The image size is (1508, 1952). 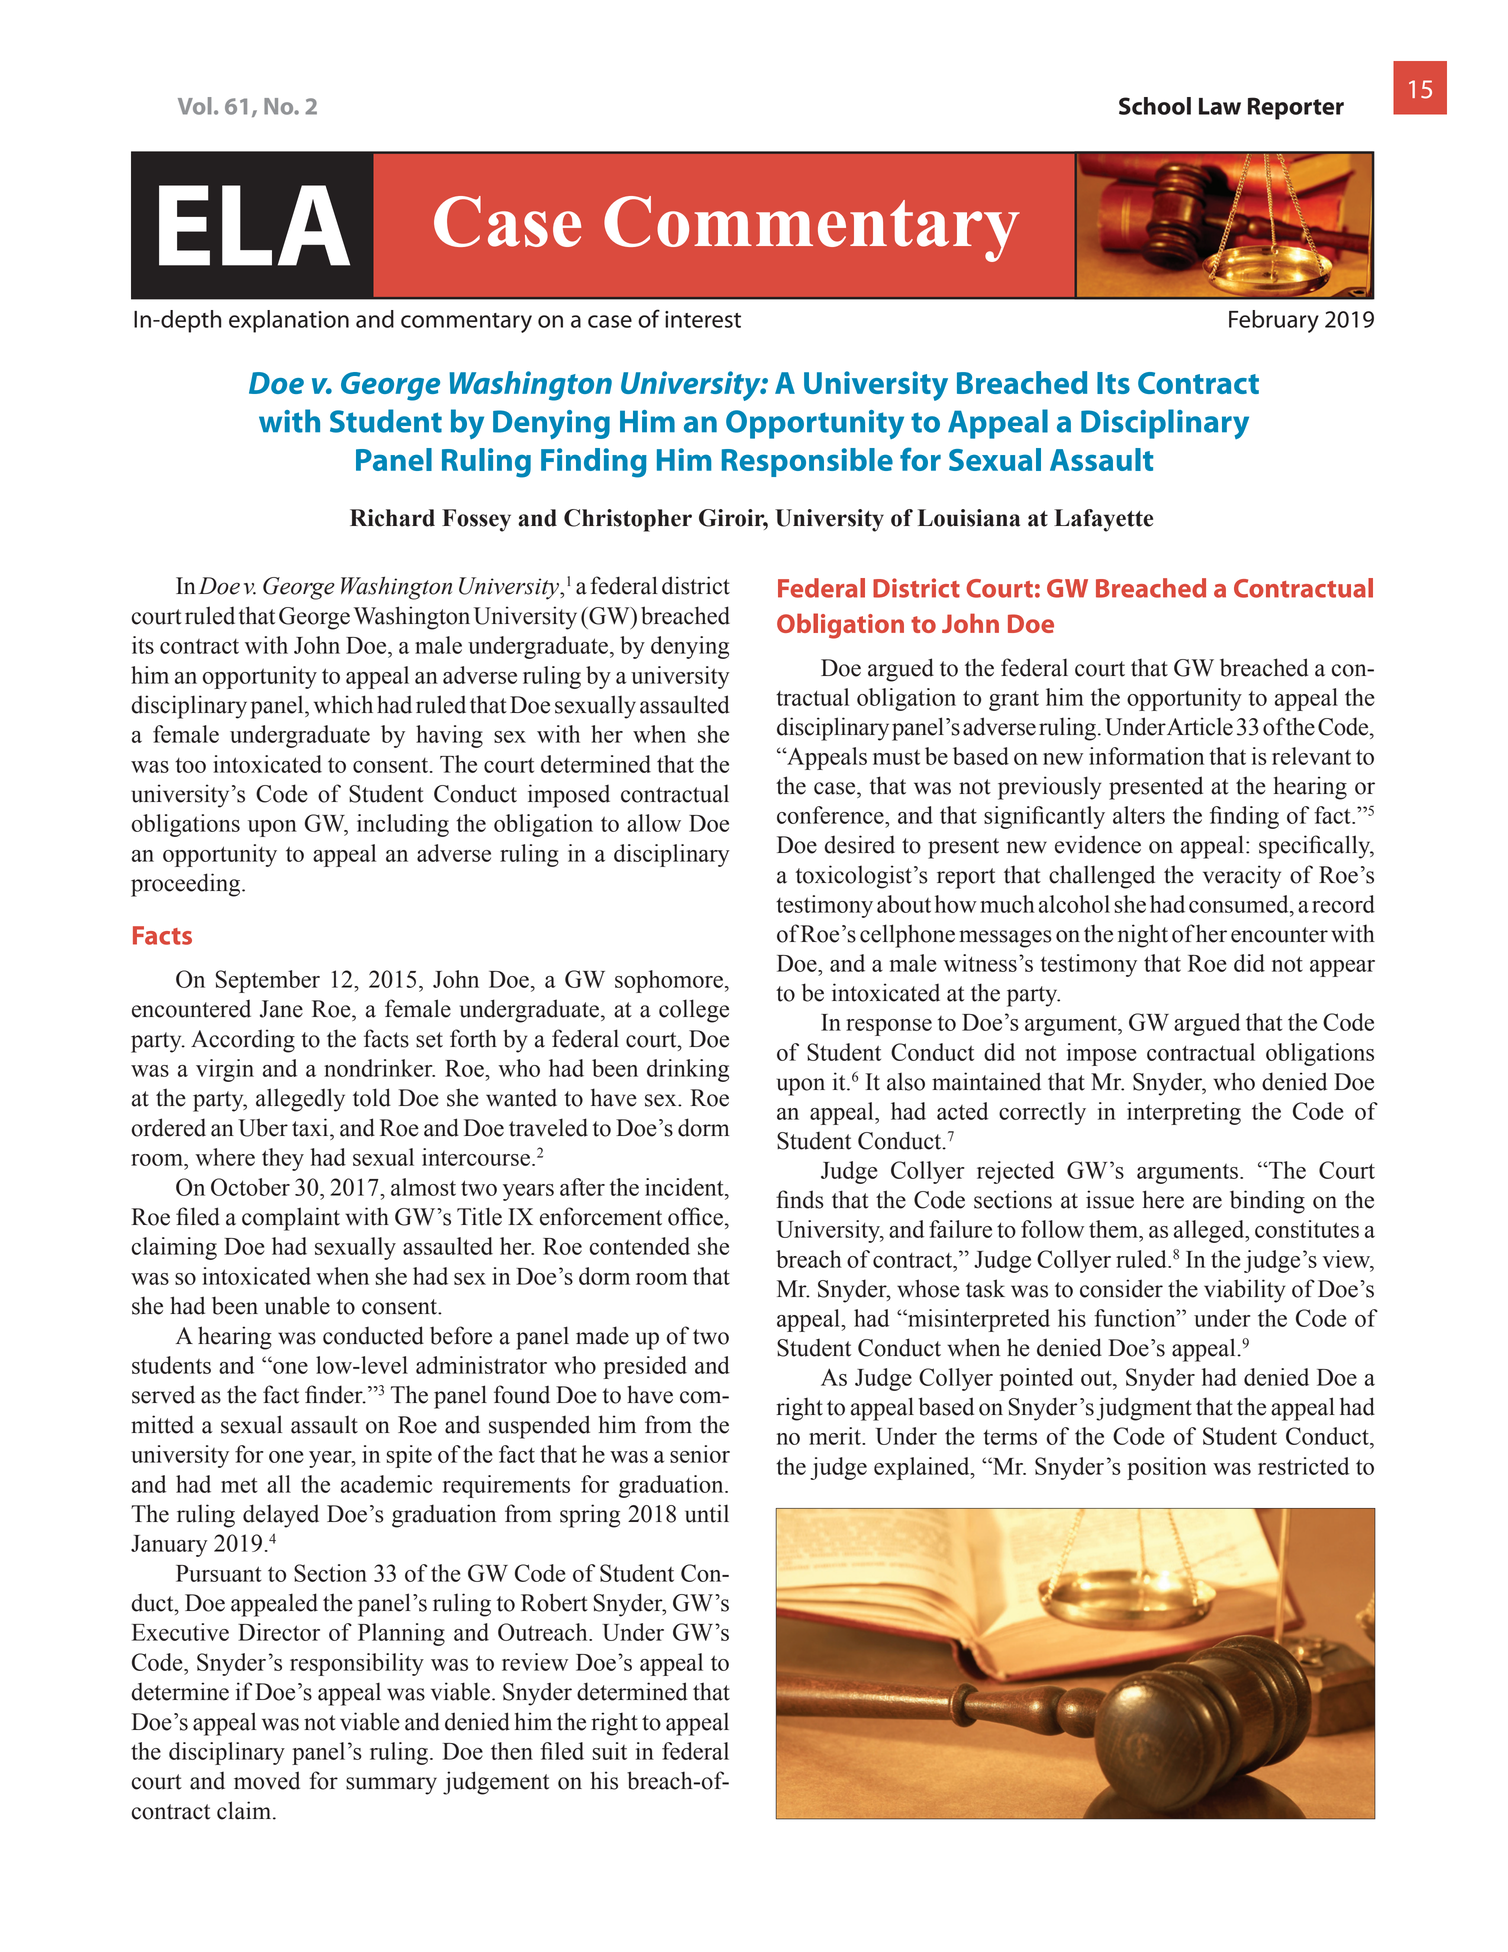 What do you see at coordinates (628, 520) in the screenshot?
I see `Christopher` at bounding box center [628, 520].
